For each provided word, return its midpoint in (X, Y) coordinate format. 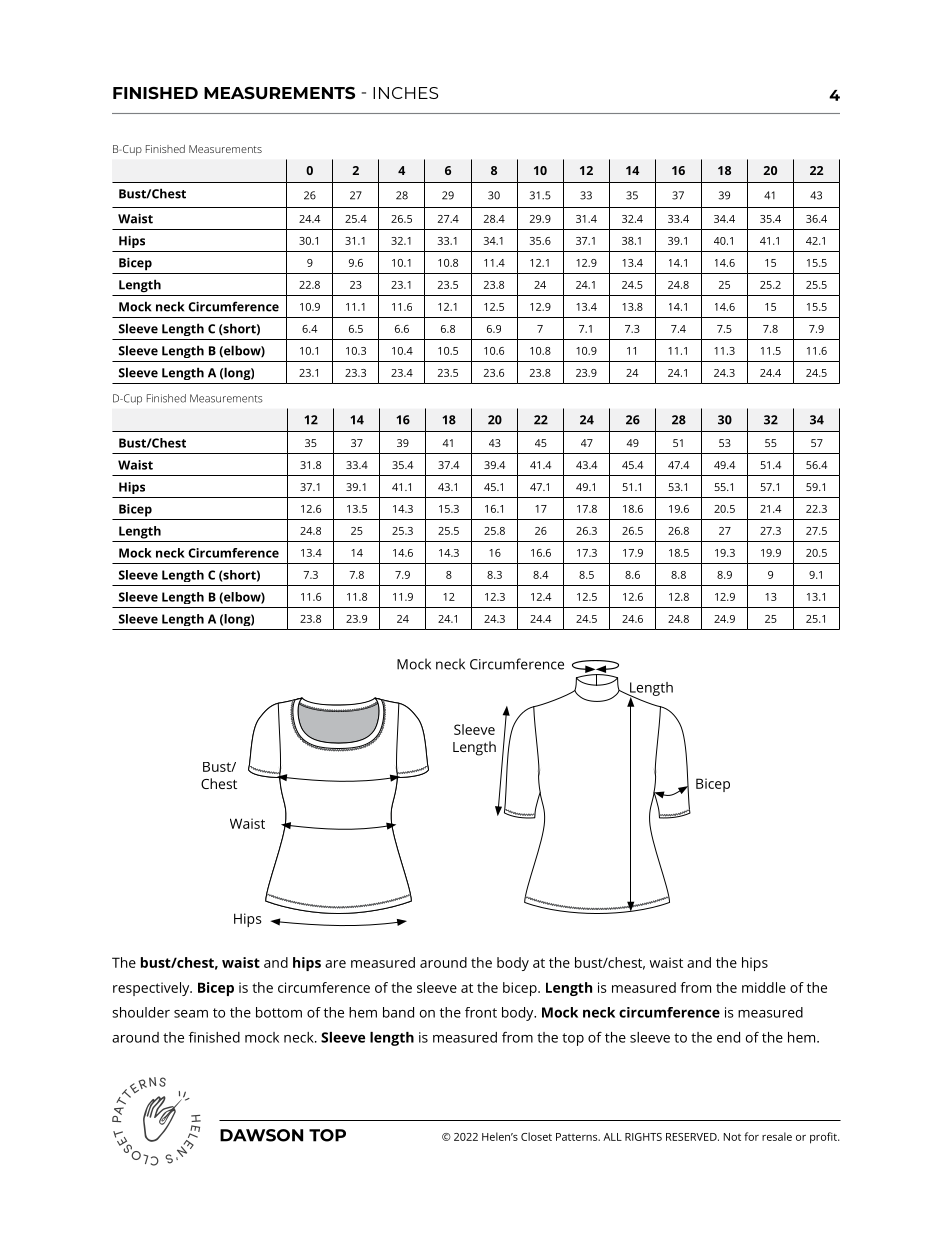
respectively (152, 989)
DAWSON (261, 1135)
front (481, 1012)
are (335, 964)
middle (764, 987)
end (728, 1037)
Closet (536, 1136)
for (751, 1136)
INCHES (405, 93)
